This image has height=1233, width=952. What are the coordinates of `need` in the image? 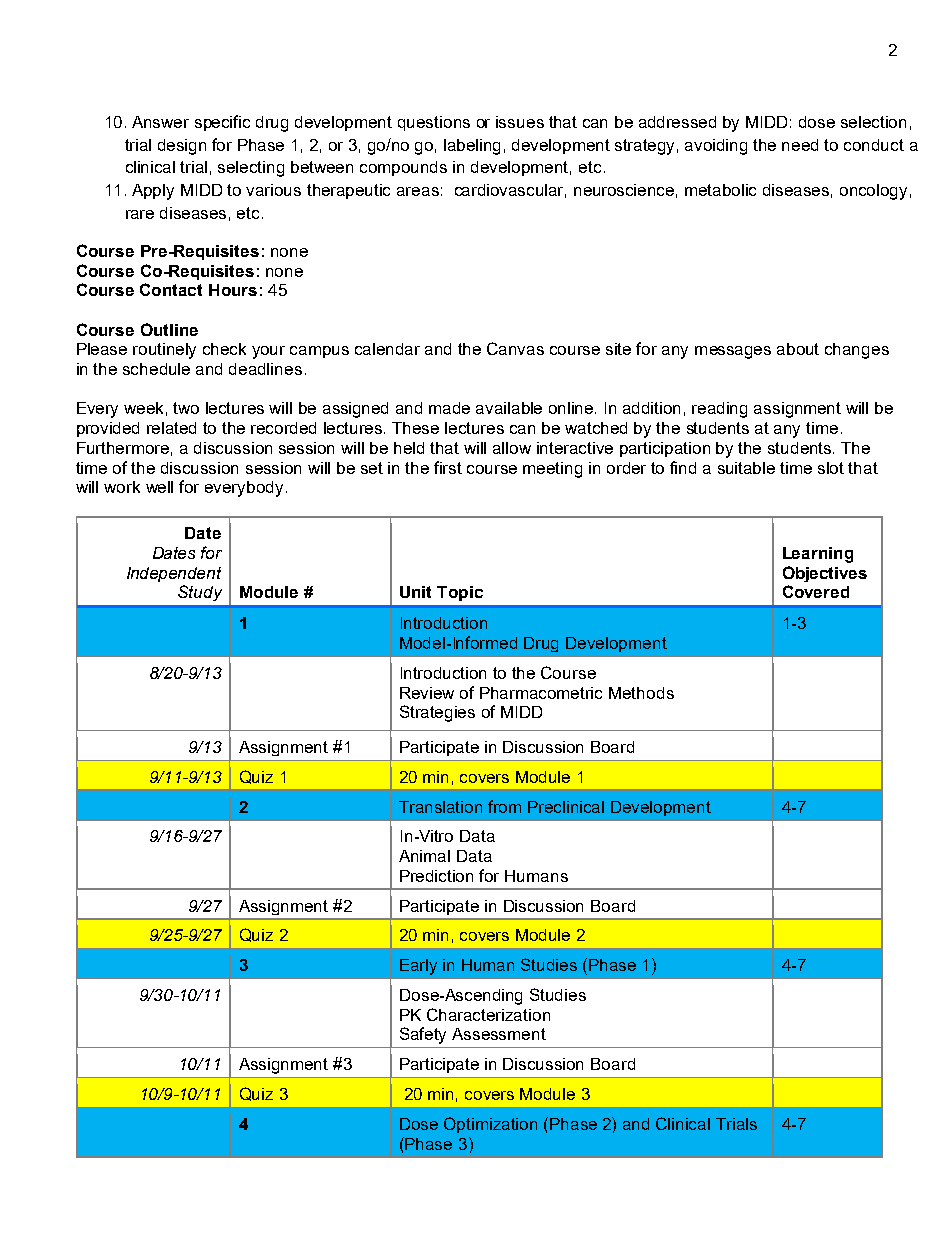 It's located at (800, 145).
